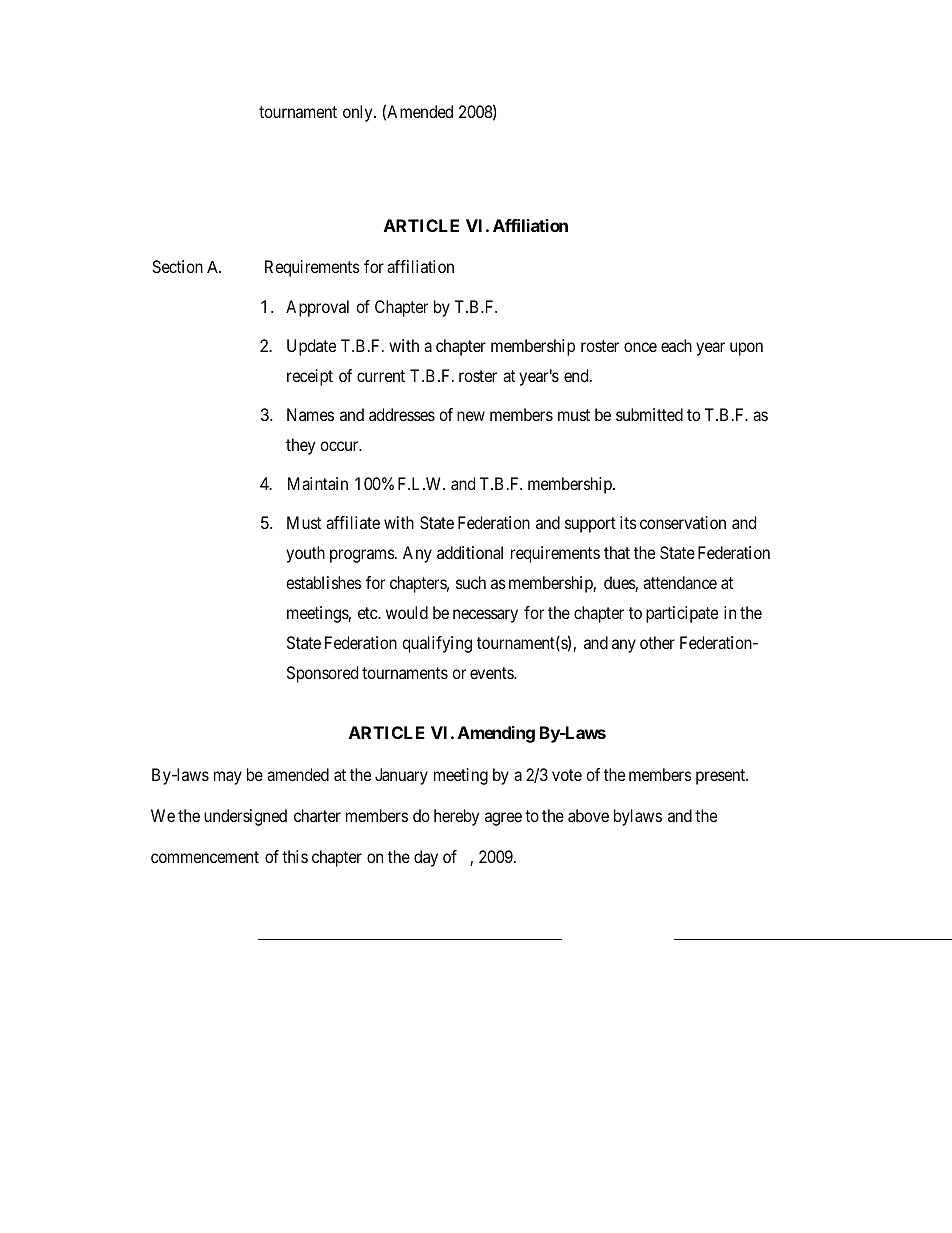 This page has width=952, height=1233. I want to click on only, so click(359, 113).
